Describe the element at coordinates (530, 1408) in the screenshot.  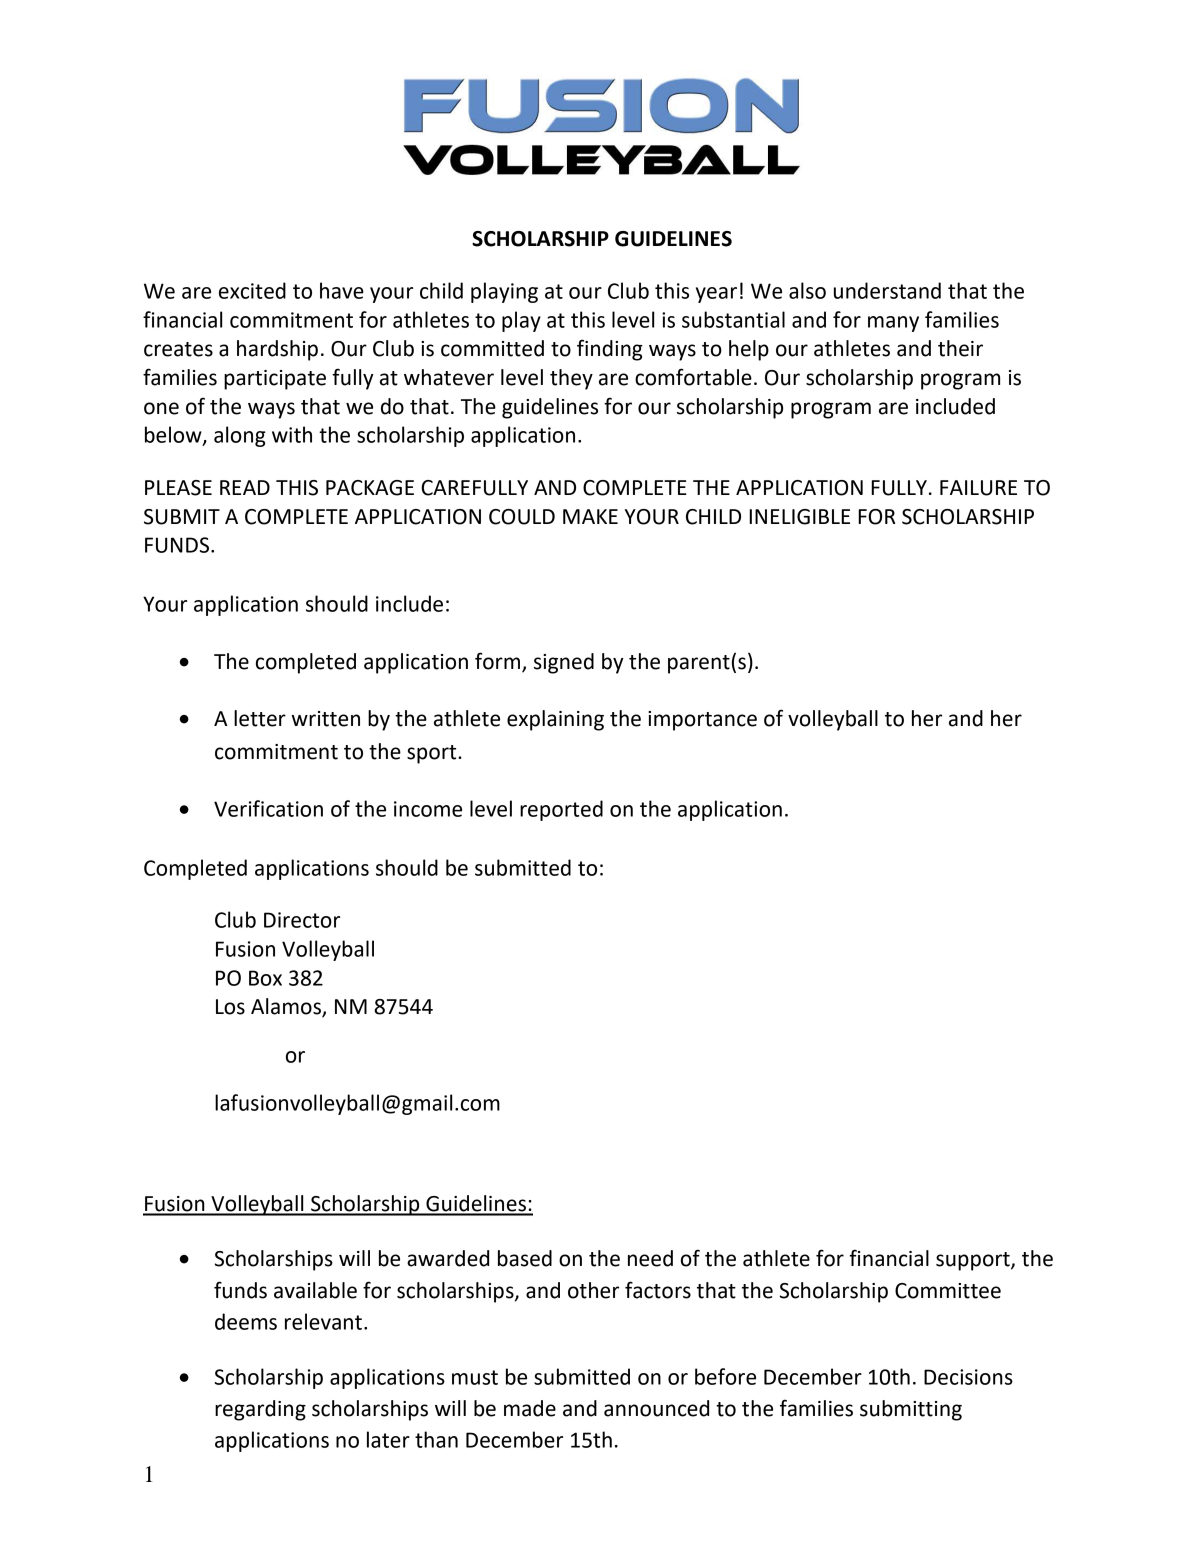
I see `made` at that location.
